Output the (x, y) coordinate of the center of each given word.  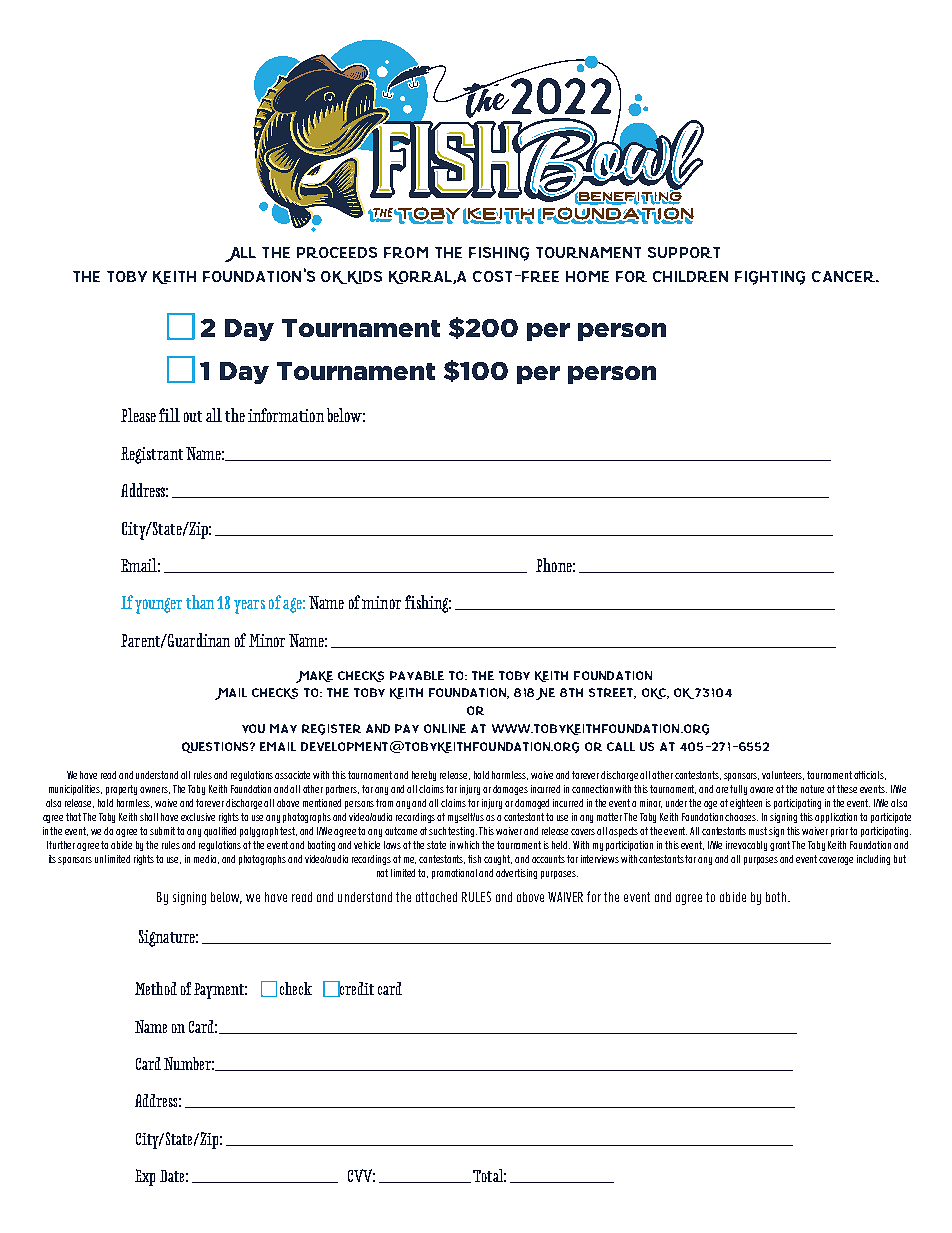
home (587, 276)
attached (436, 897)
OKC (655, 693)
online (445, 728)
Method (156, 988)
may (283, 728)
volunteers (783, 775)
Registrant (152, 455)
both (777, 897)
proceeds (337, 252)
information (286, 415)
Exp (145, 1177)
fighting (770, 278)
